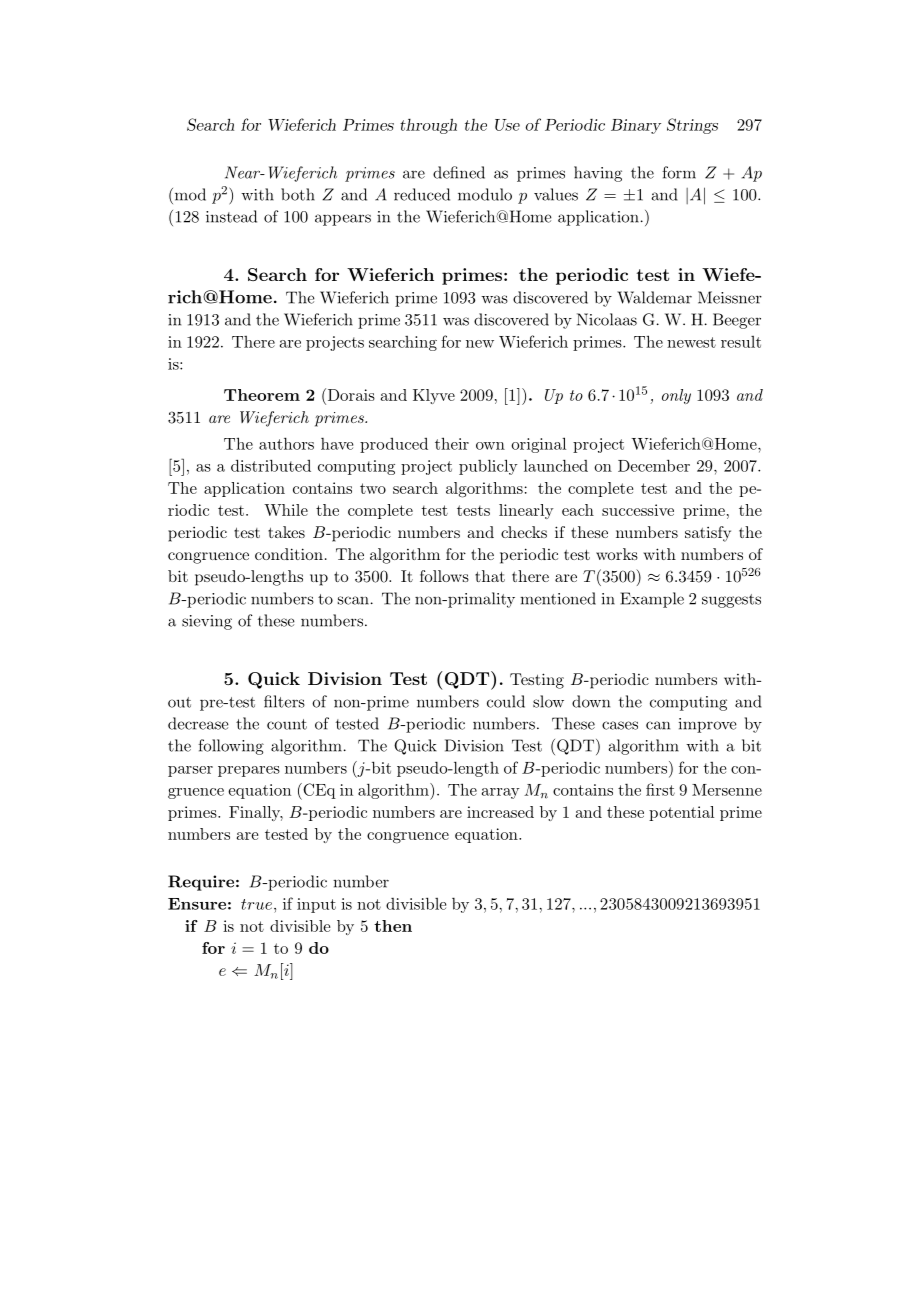 The width and height of the screenshot is (924, 1308). What do you see at coordinates (524, 532) in the screenshot?
I see `checks` at bounding box center [524, 532].
